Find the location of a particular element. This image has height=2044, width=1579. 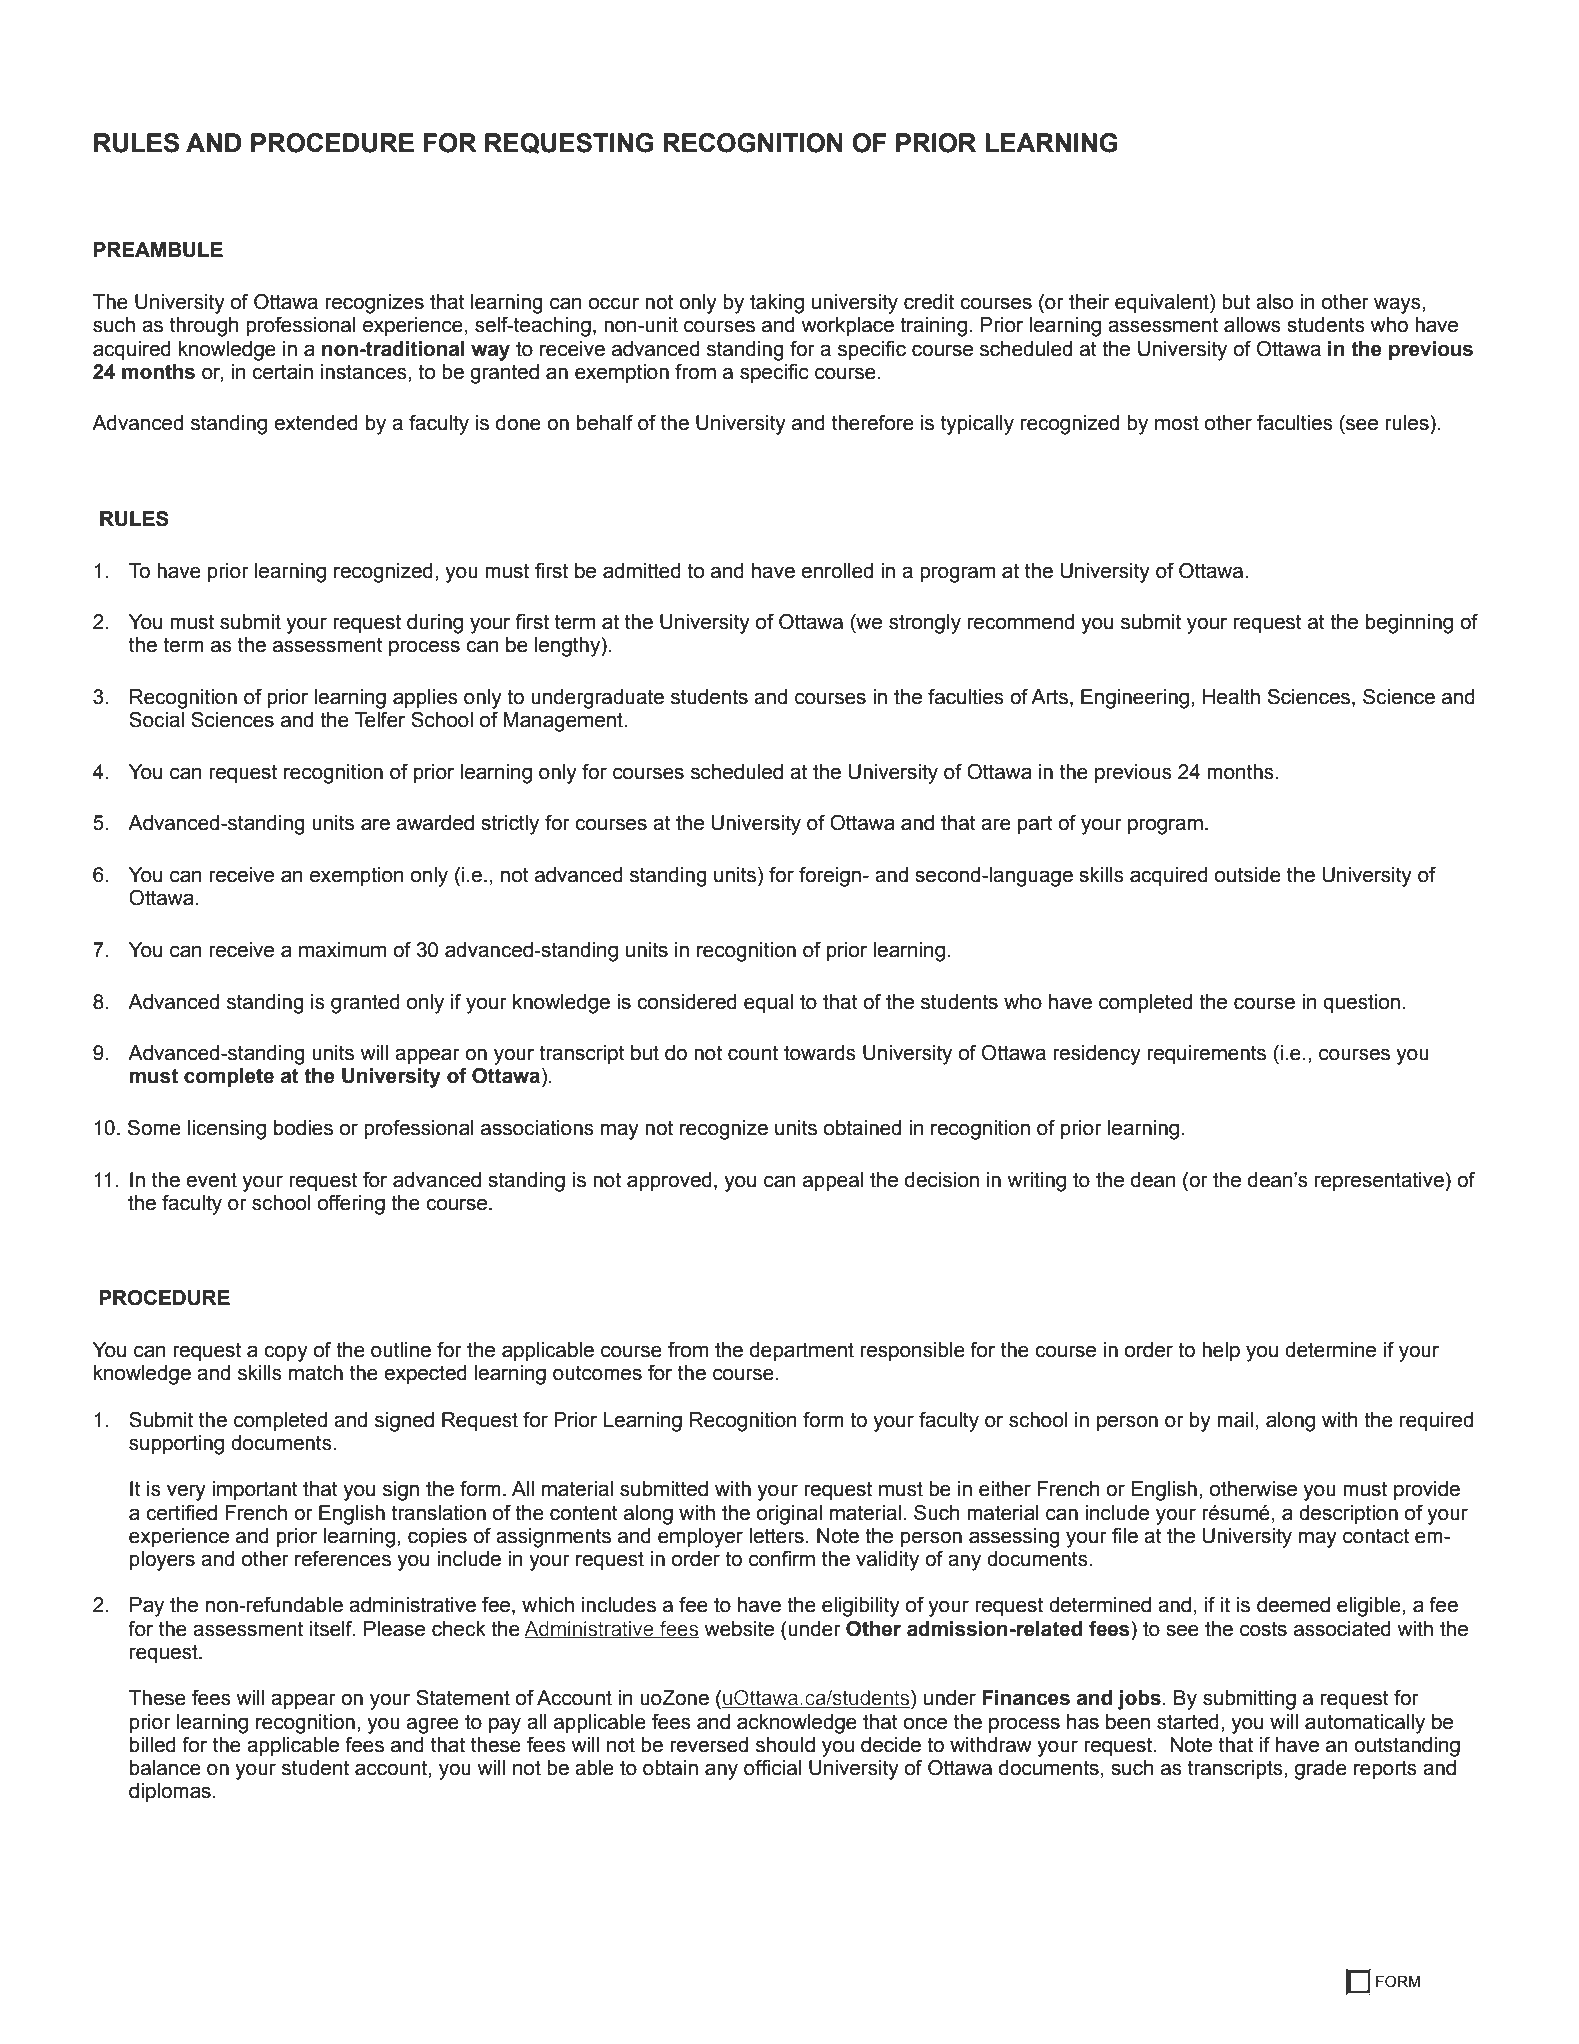

allows is located at coordinates (1252, 325).
